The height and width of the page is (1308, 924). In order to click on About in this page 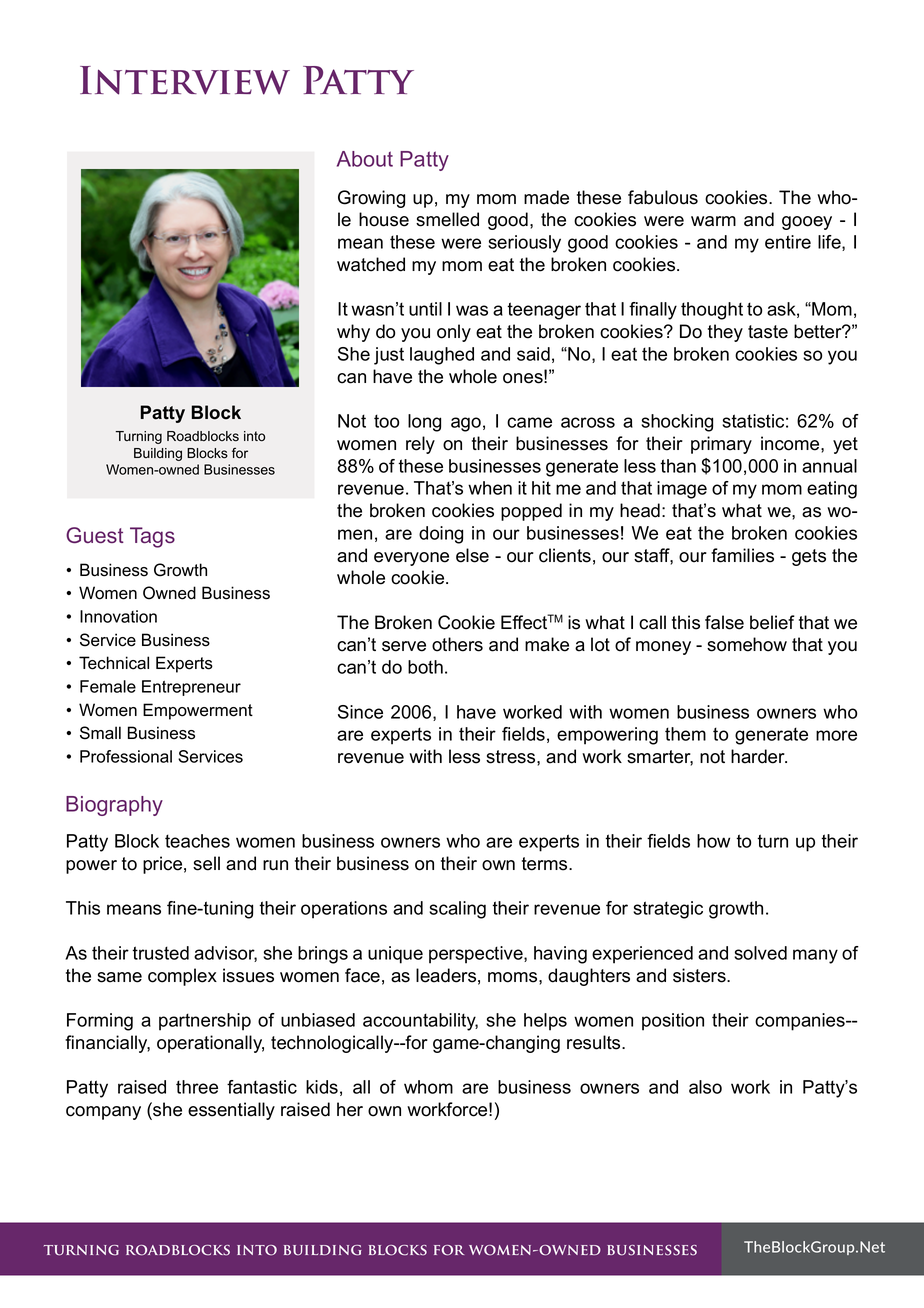, I will do `click(365, 159)`.
